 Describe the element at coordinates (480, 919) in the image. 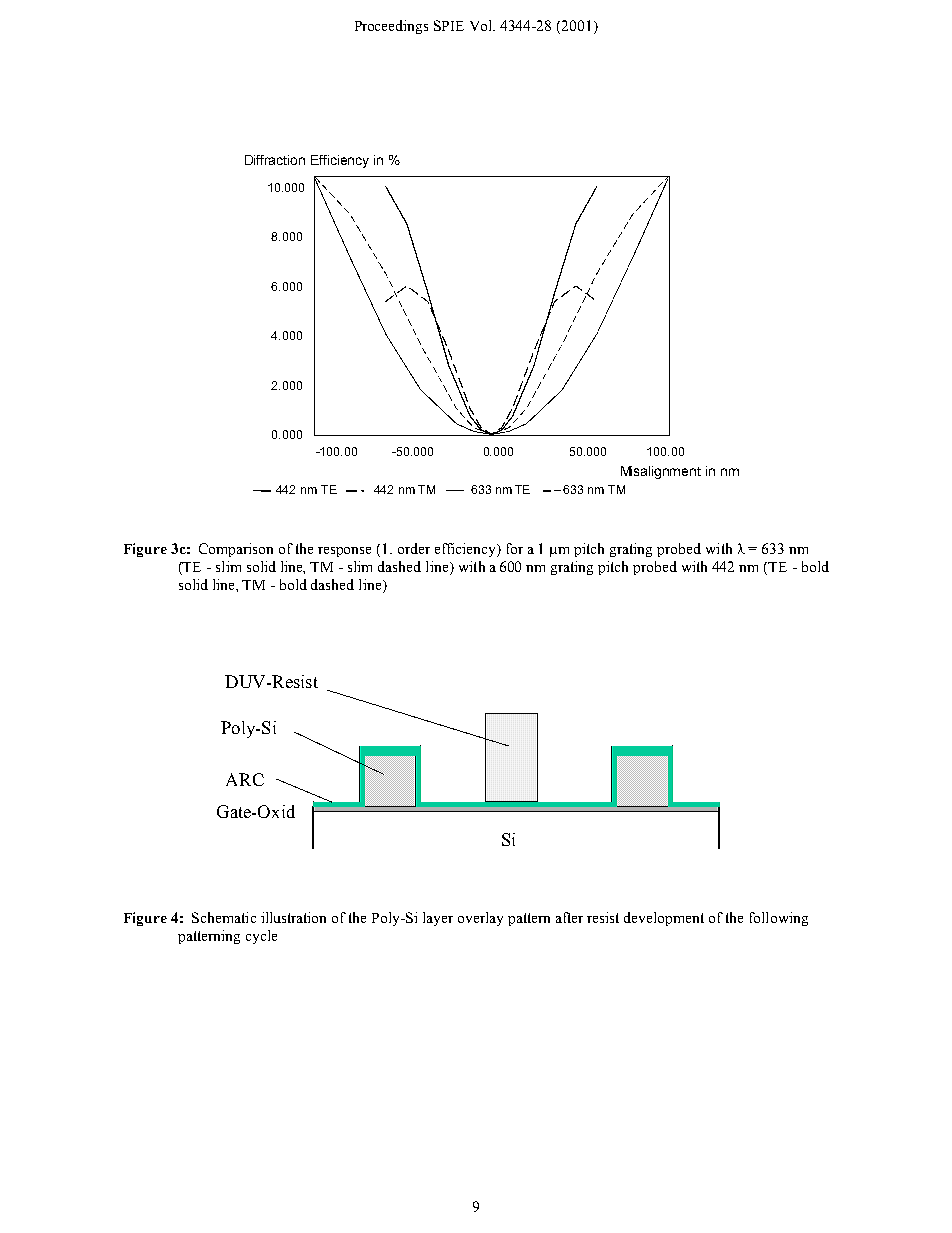

I see `overlay` at that location.
